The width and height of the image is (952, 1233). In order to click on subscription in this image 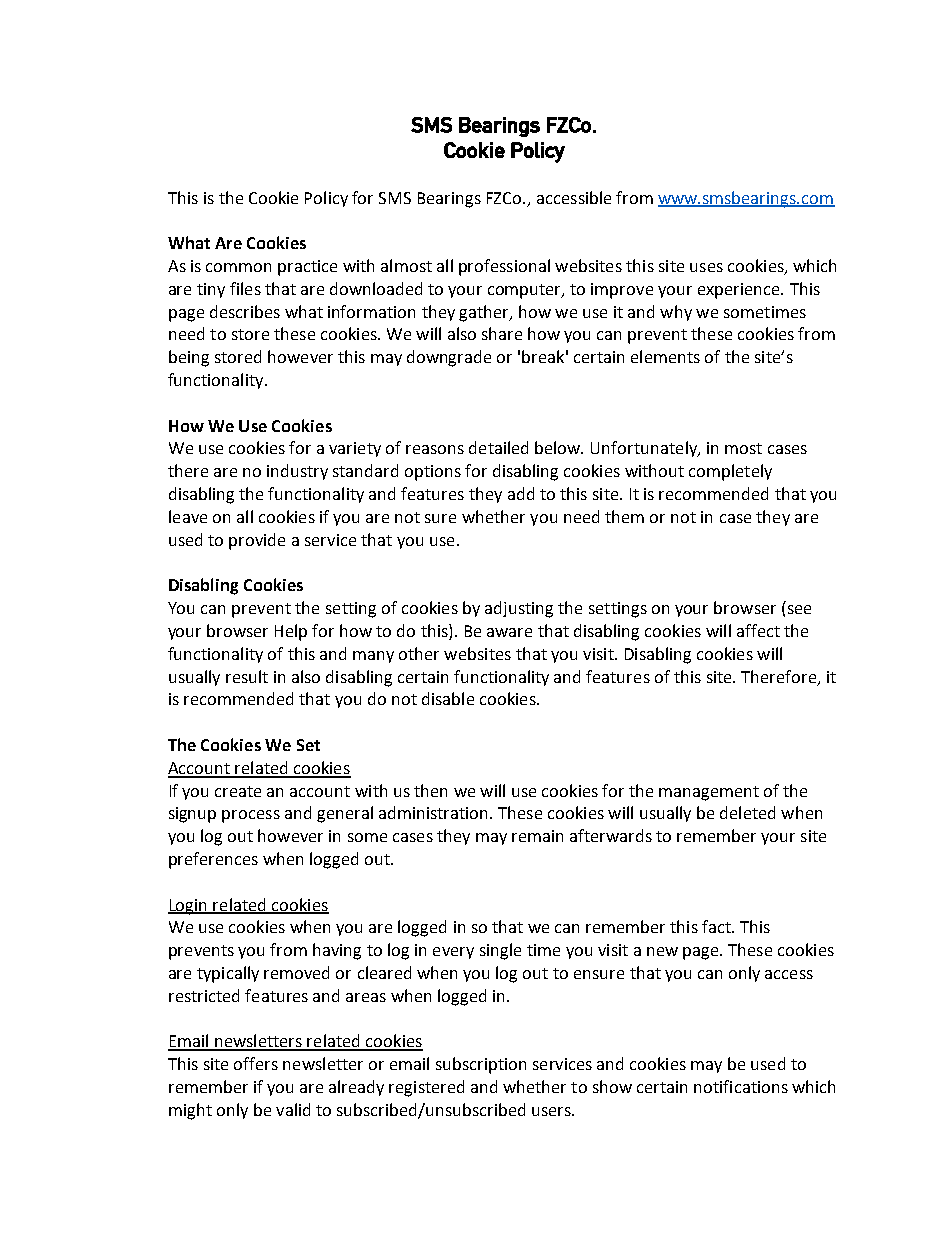, I will do `click(481, 1065)`.
